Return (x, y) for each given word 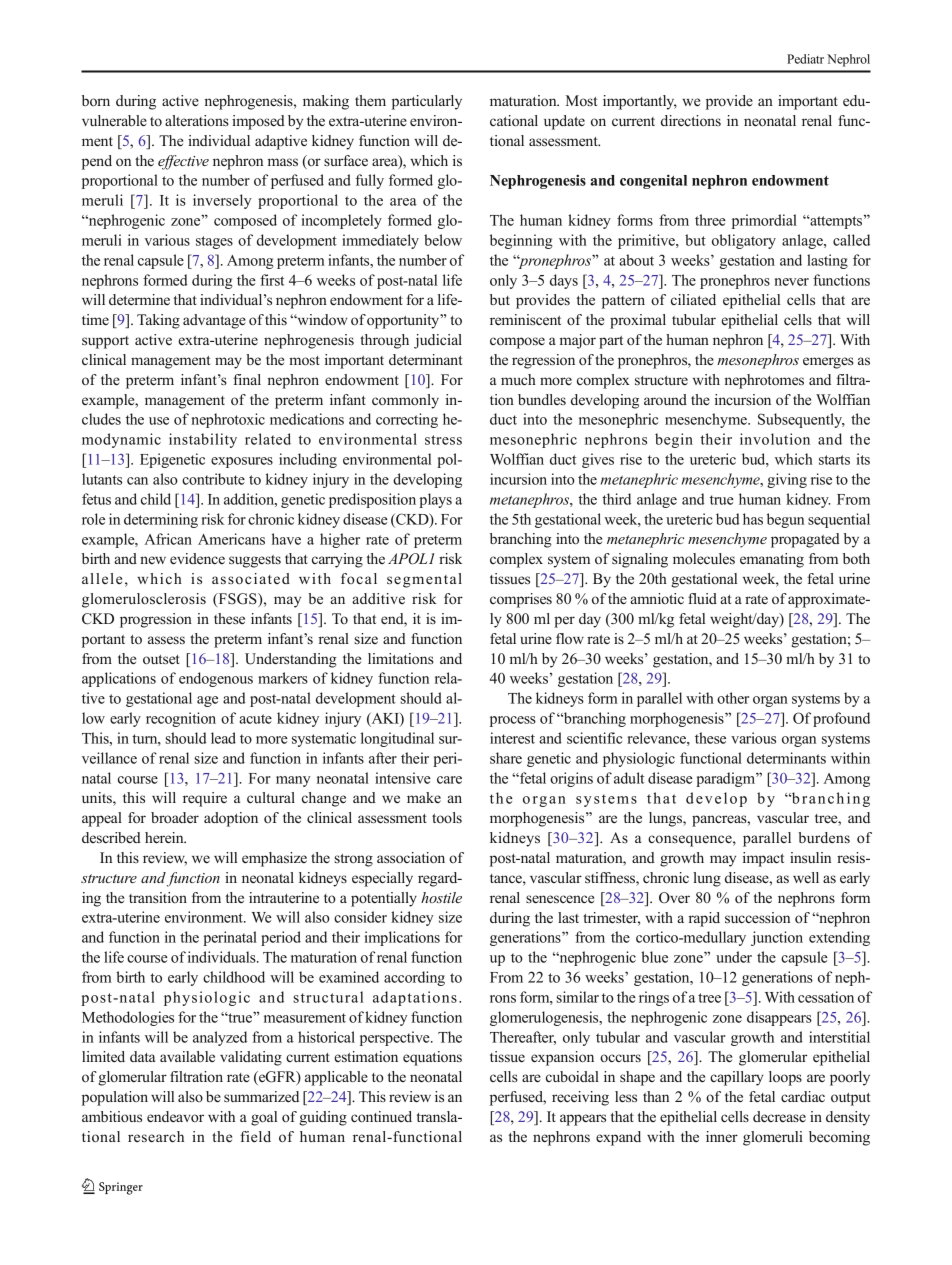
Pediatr (805, 59)
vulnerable (114, 121)
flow (570, 638)
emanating (772, 560)
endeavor (175, 1117)
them (370, 101)
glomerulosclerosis (144, 600)
